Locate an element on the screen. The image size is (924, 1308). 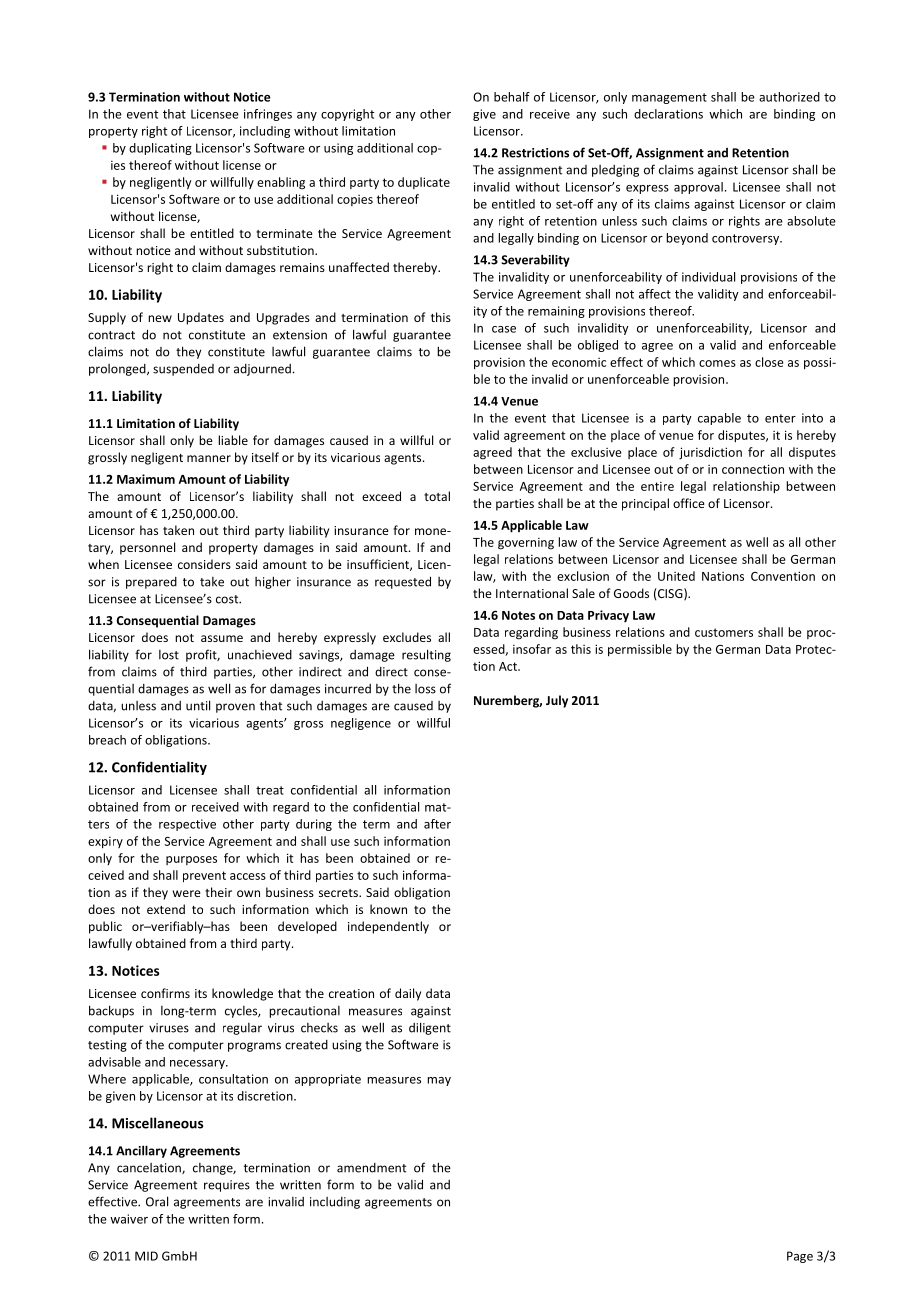
after is located at coordinates (437, 824).
